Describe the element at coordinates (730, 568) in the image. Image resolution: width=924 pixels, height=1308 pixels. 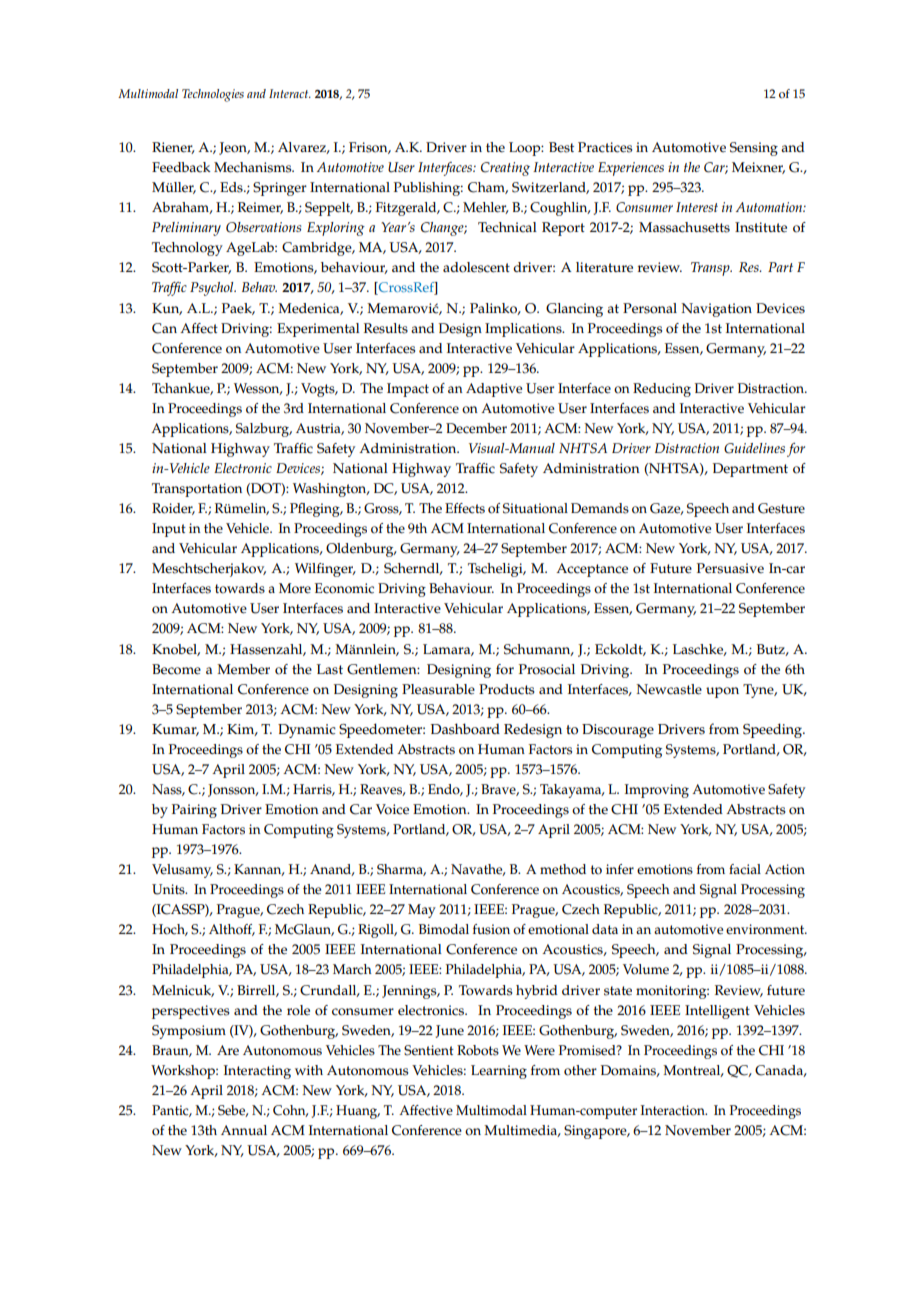
I see `Persuasive` at that location.
